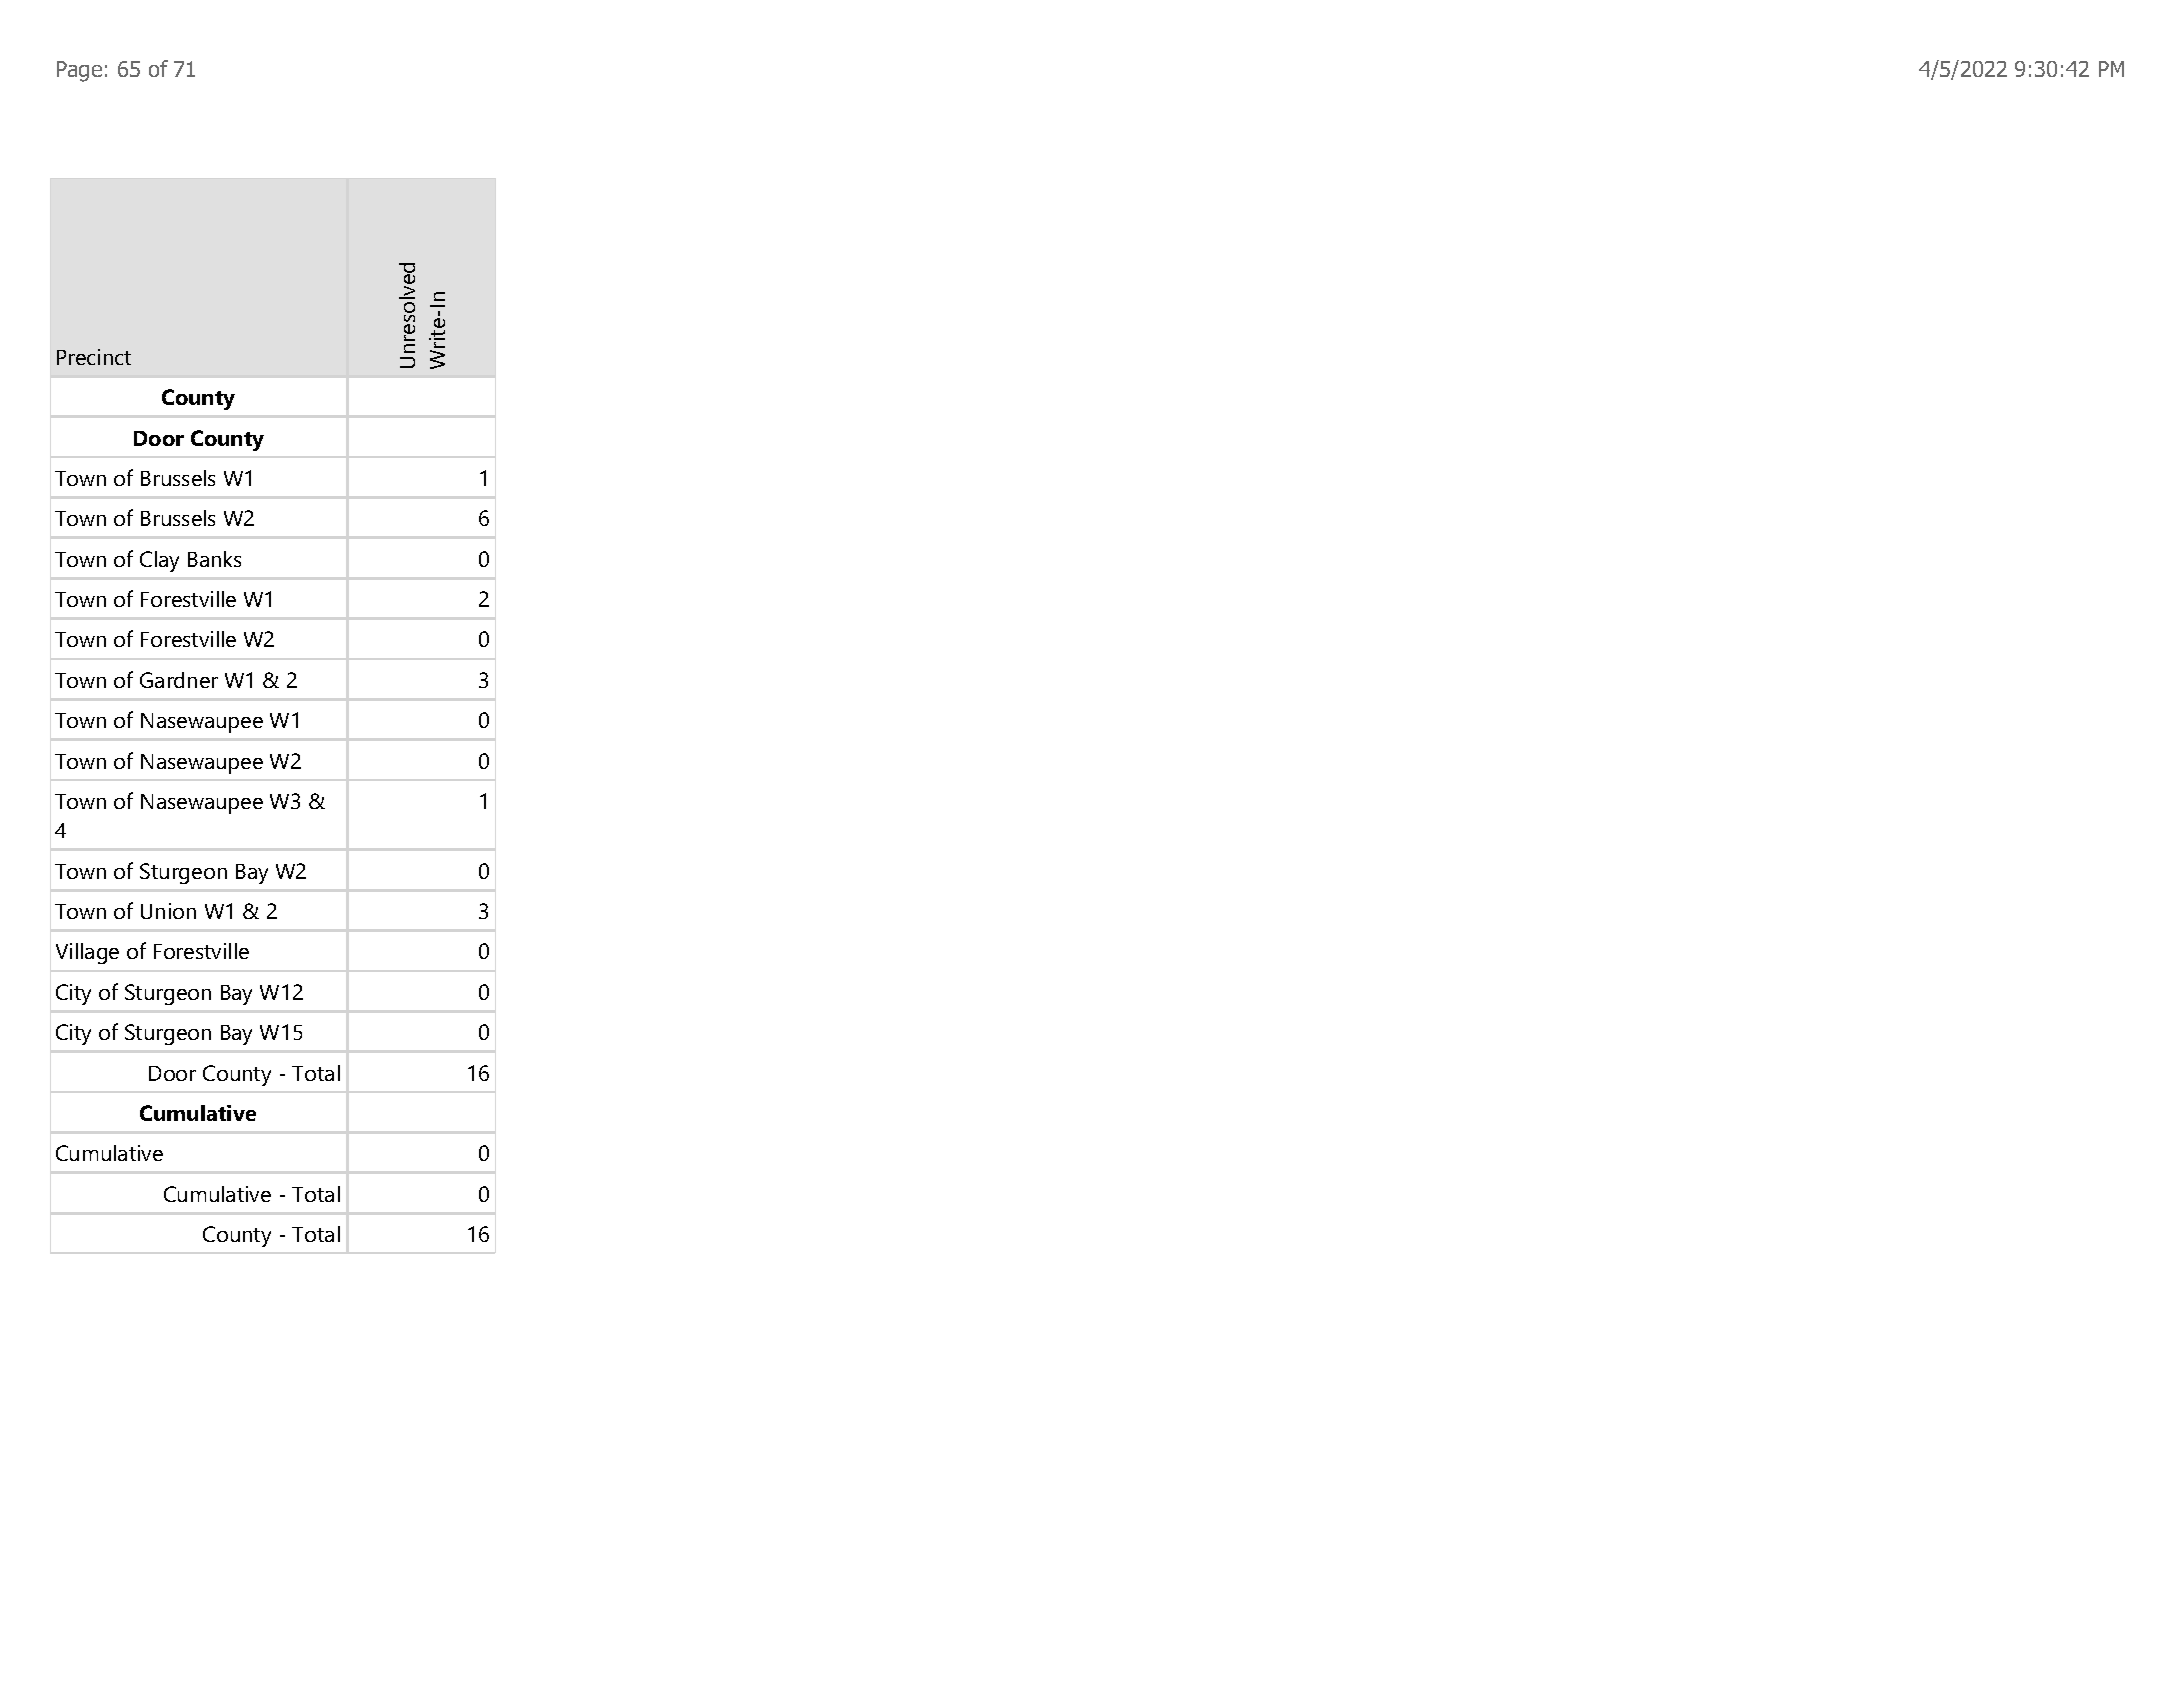 The width and height of the screenshot is (2182, 1686). What do you see at coordinates (79, 71) in the screenshot?
I see `Page` at bounding box center [79, 71].
